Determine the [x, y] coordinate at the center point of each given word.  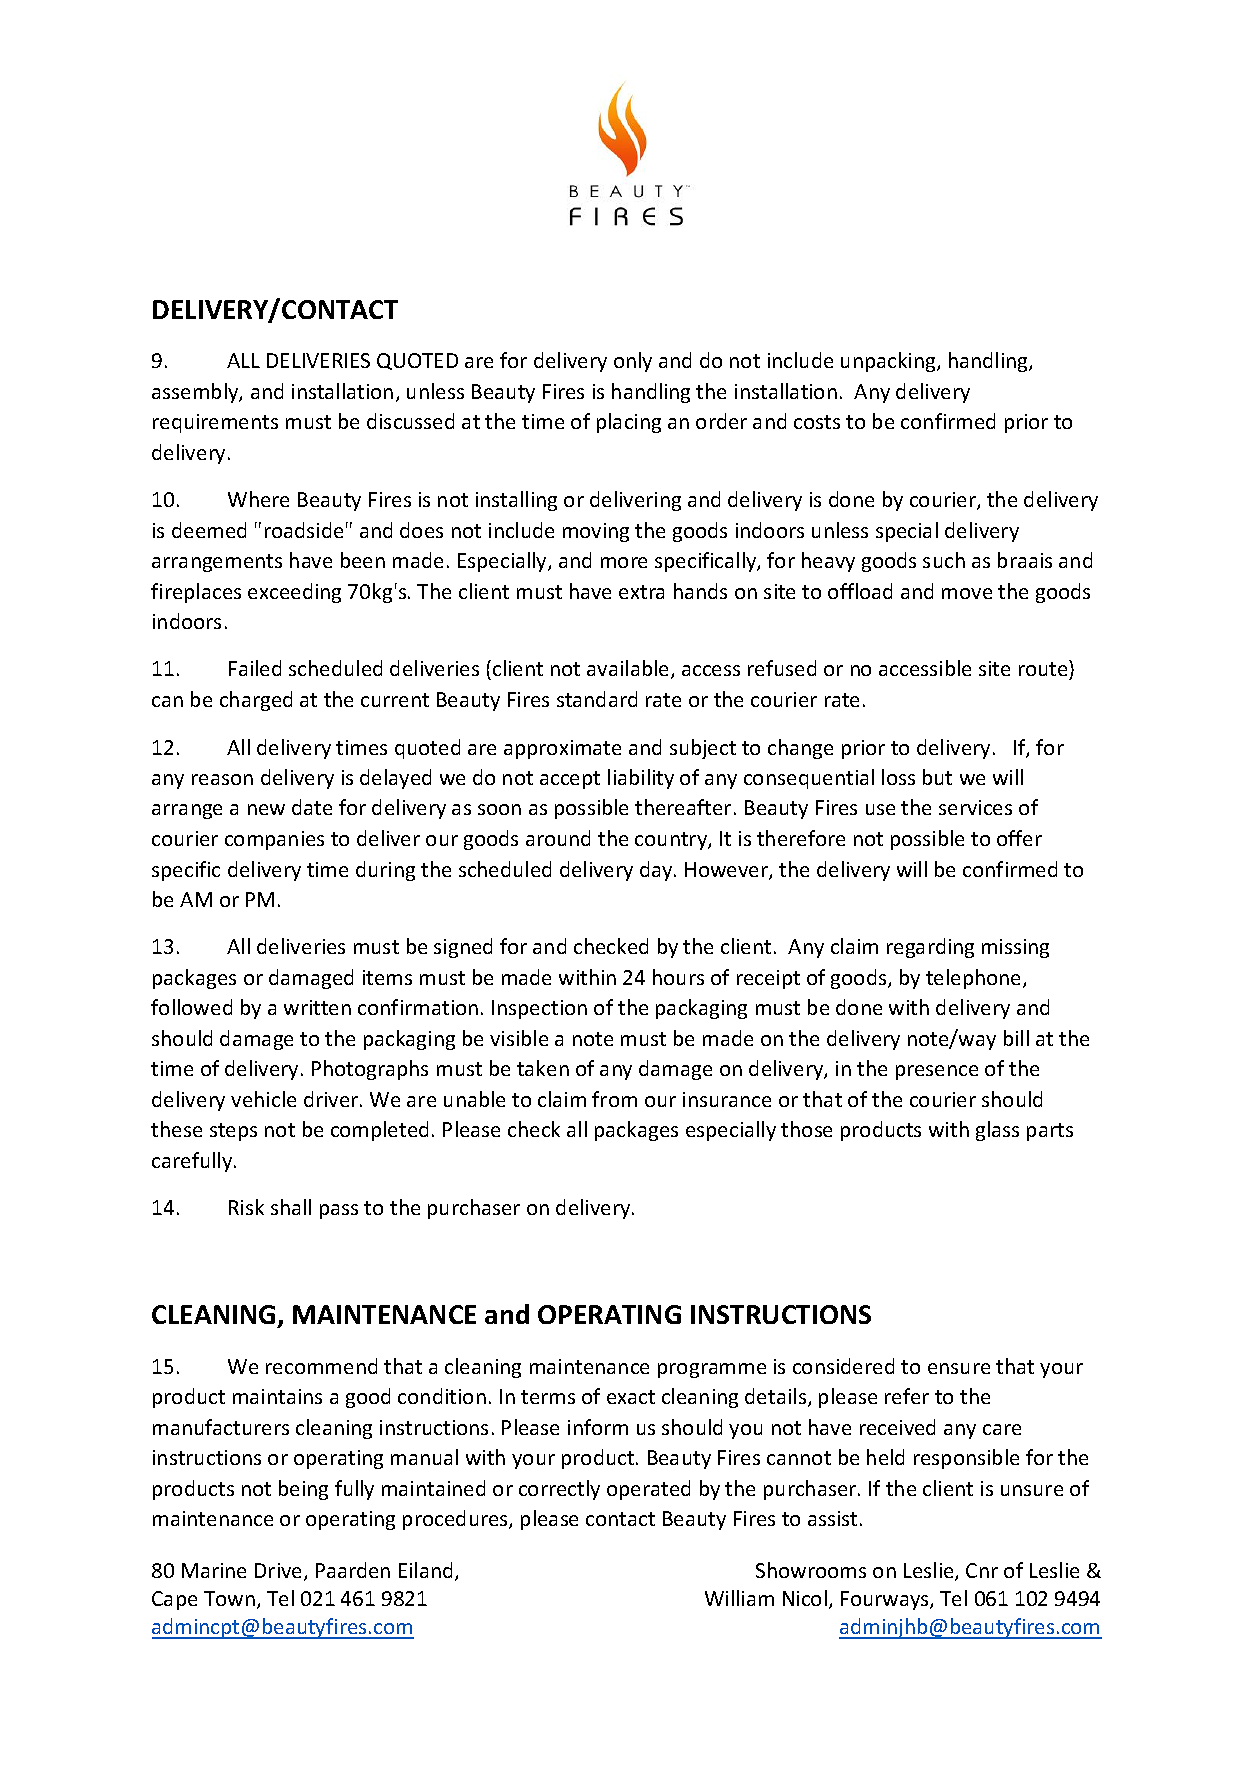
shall [291, 1207]
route [1044, 671]
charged [256, 701]
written [317, 1007]
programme [712, 1370]
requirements [215, 423]
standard [597, 699]
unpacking [889, 362]
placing [629, 423]
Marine [214, 1570]
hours [678, 977]
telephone [975, 979]
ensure [959, 1368]
